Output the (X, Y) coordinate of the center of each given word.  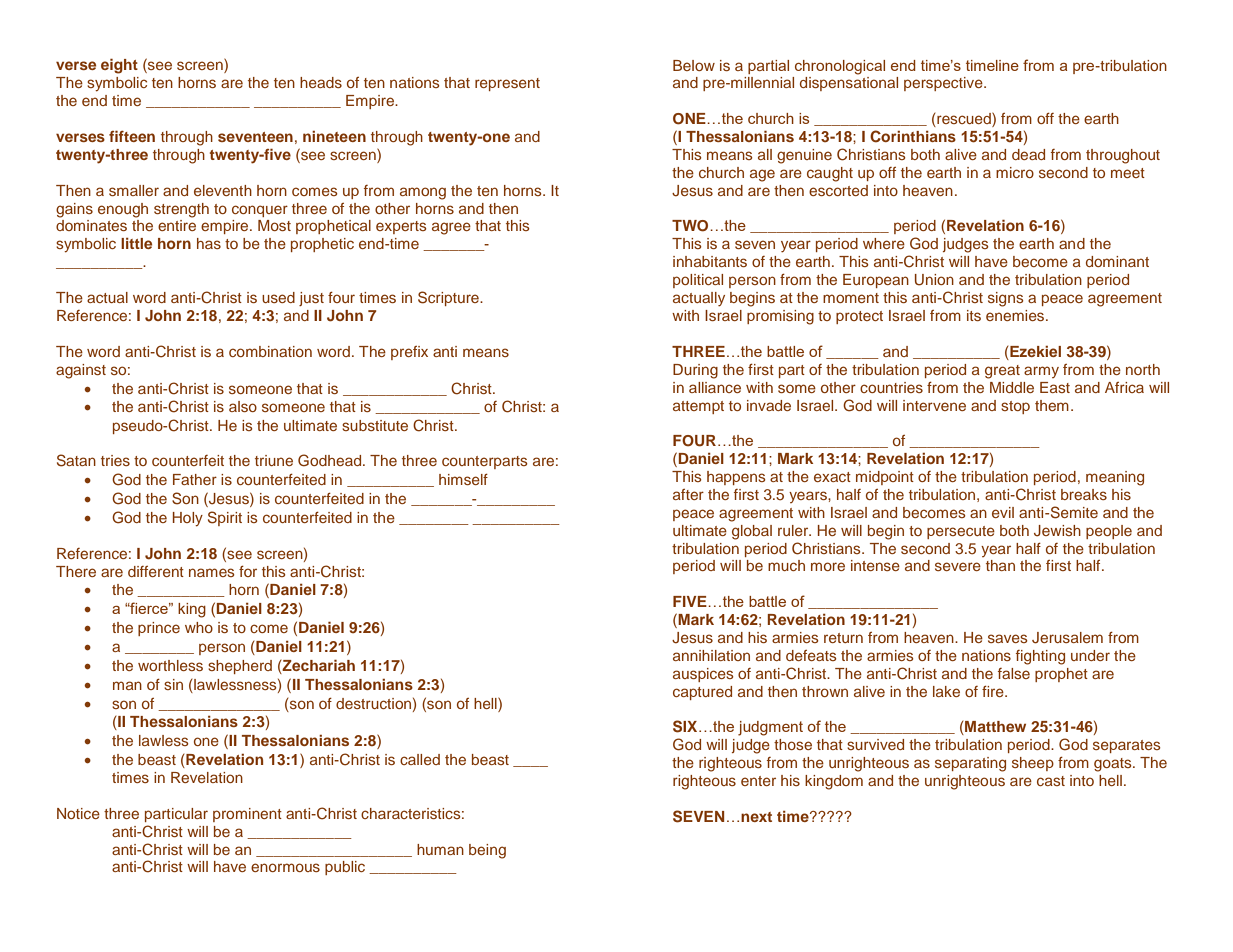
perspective (944, 84)
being (487, 851)
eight (119, 66)
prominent (247, 815)
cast (1051, 781)
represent (507, 84)
